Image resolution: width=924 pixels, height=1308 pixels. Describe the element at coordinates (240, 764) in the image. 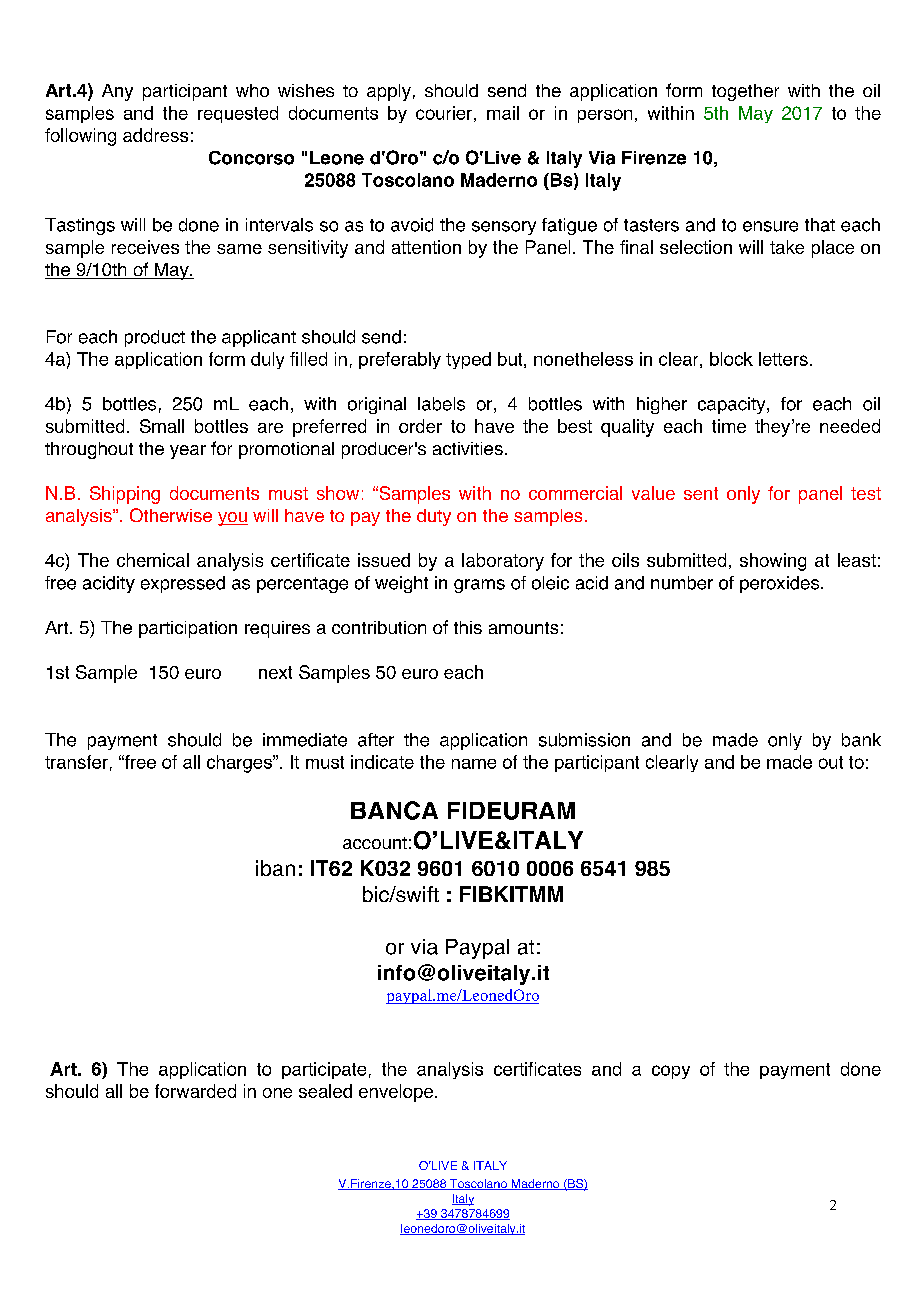

I see `charges` at that location.
